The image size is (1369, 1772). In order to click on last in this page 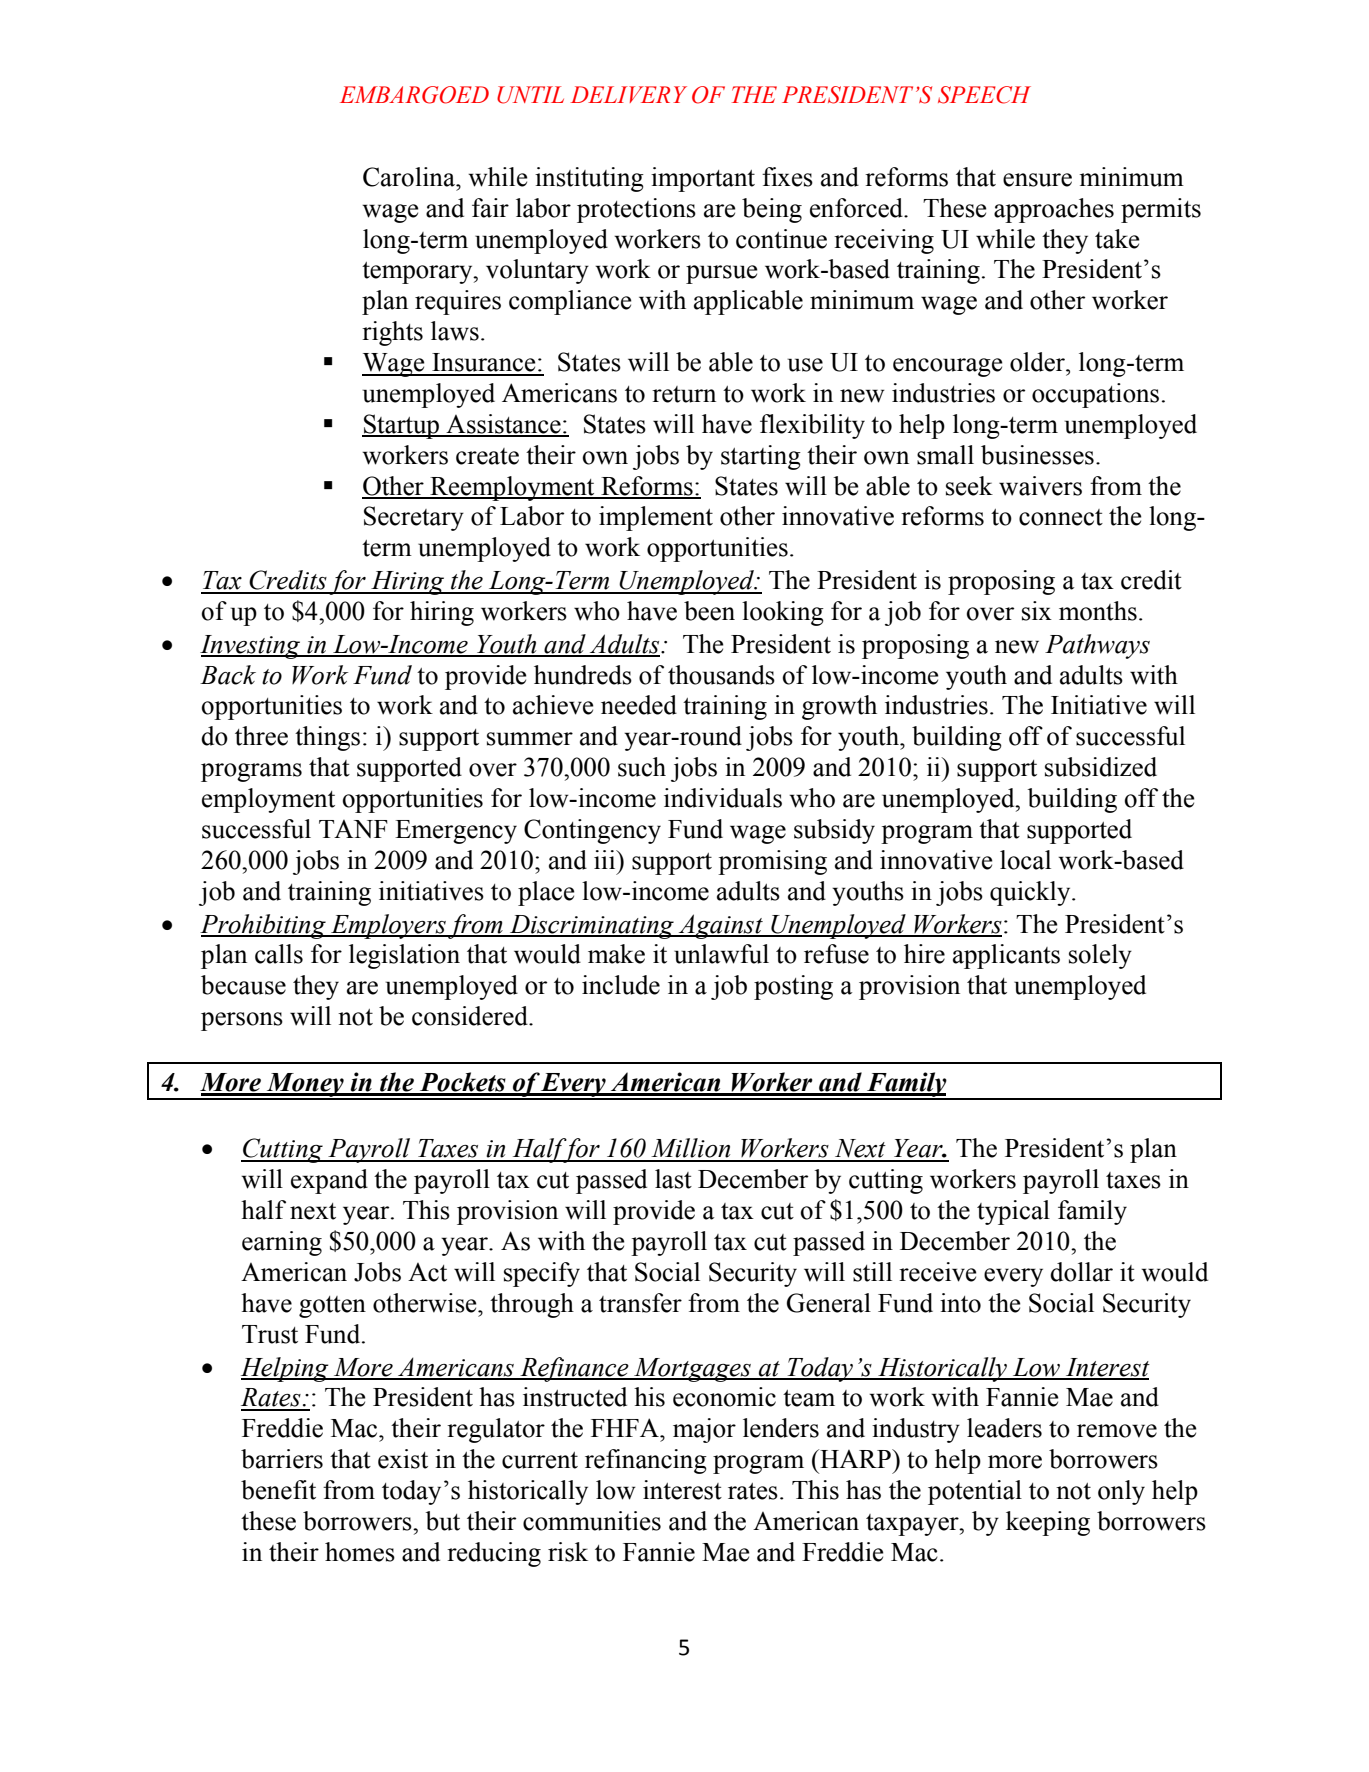, I will do `click(673, 1179)`.
